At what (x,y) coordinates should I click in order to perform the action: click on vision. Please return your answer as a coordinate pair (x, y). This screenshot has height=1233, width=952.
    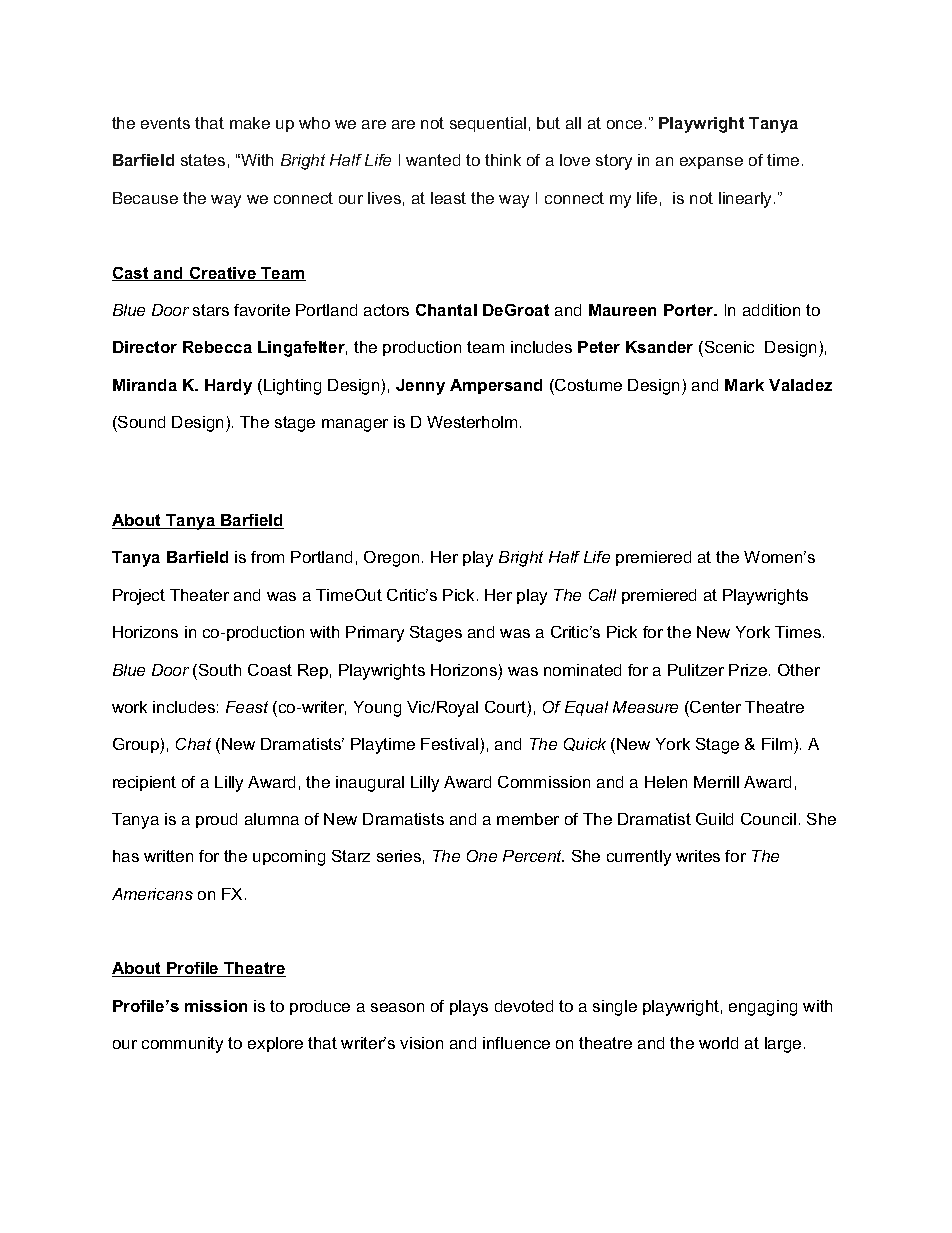
    Looking at the image, I should click on (421, 1043).
